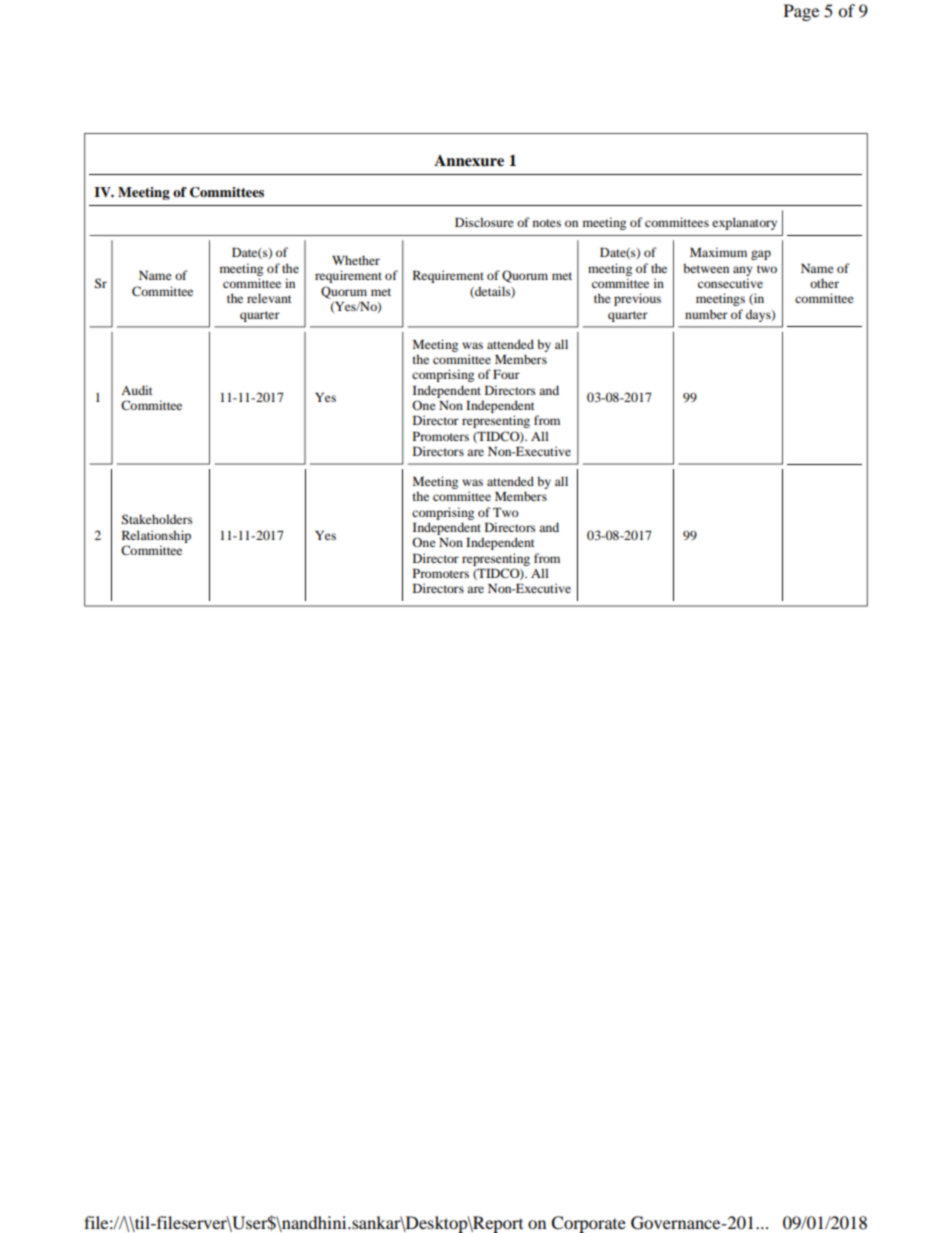  What do you see at coordinates (637, 299) in the screenshot?
I see `previous` at bounding box center [637, 299].
